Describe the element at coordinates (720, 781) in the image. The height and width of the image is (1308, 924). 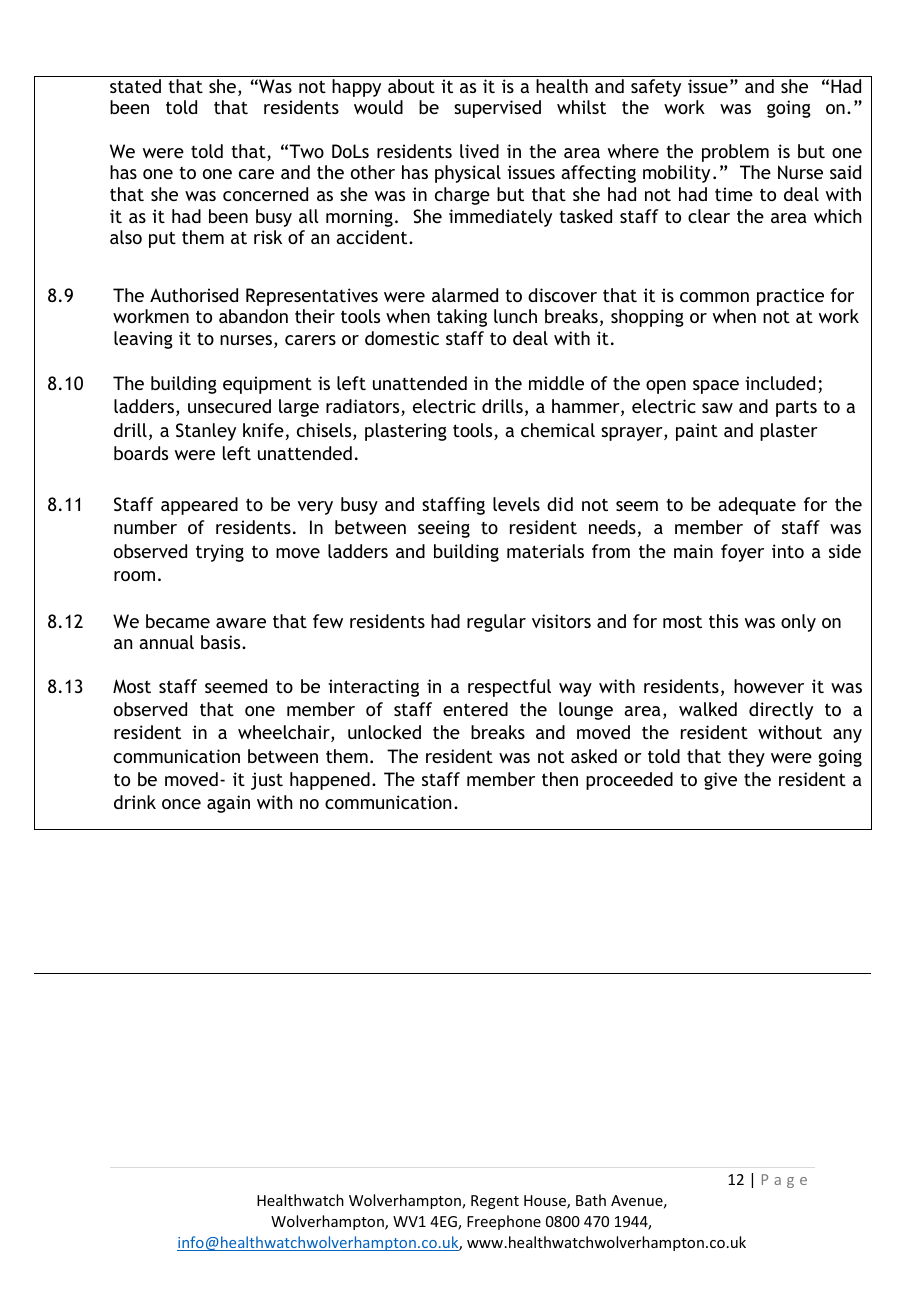
I see `give` at that location.
